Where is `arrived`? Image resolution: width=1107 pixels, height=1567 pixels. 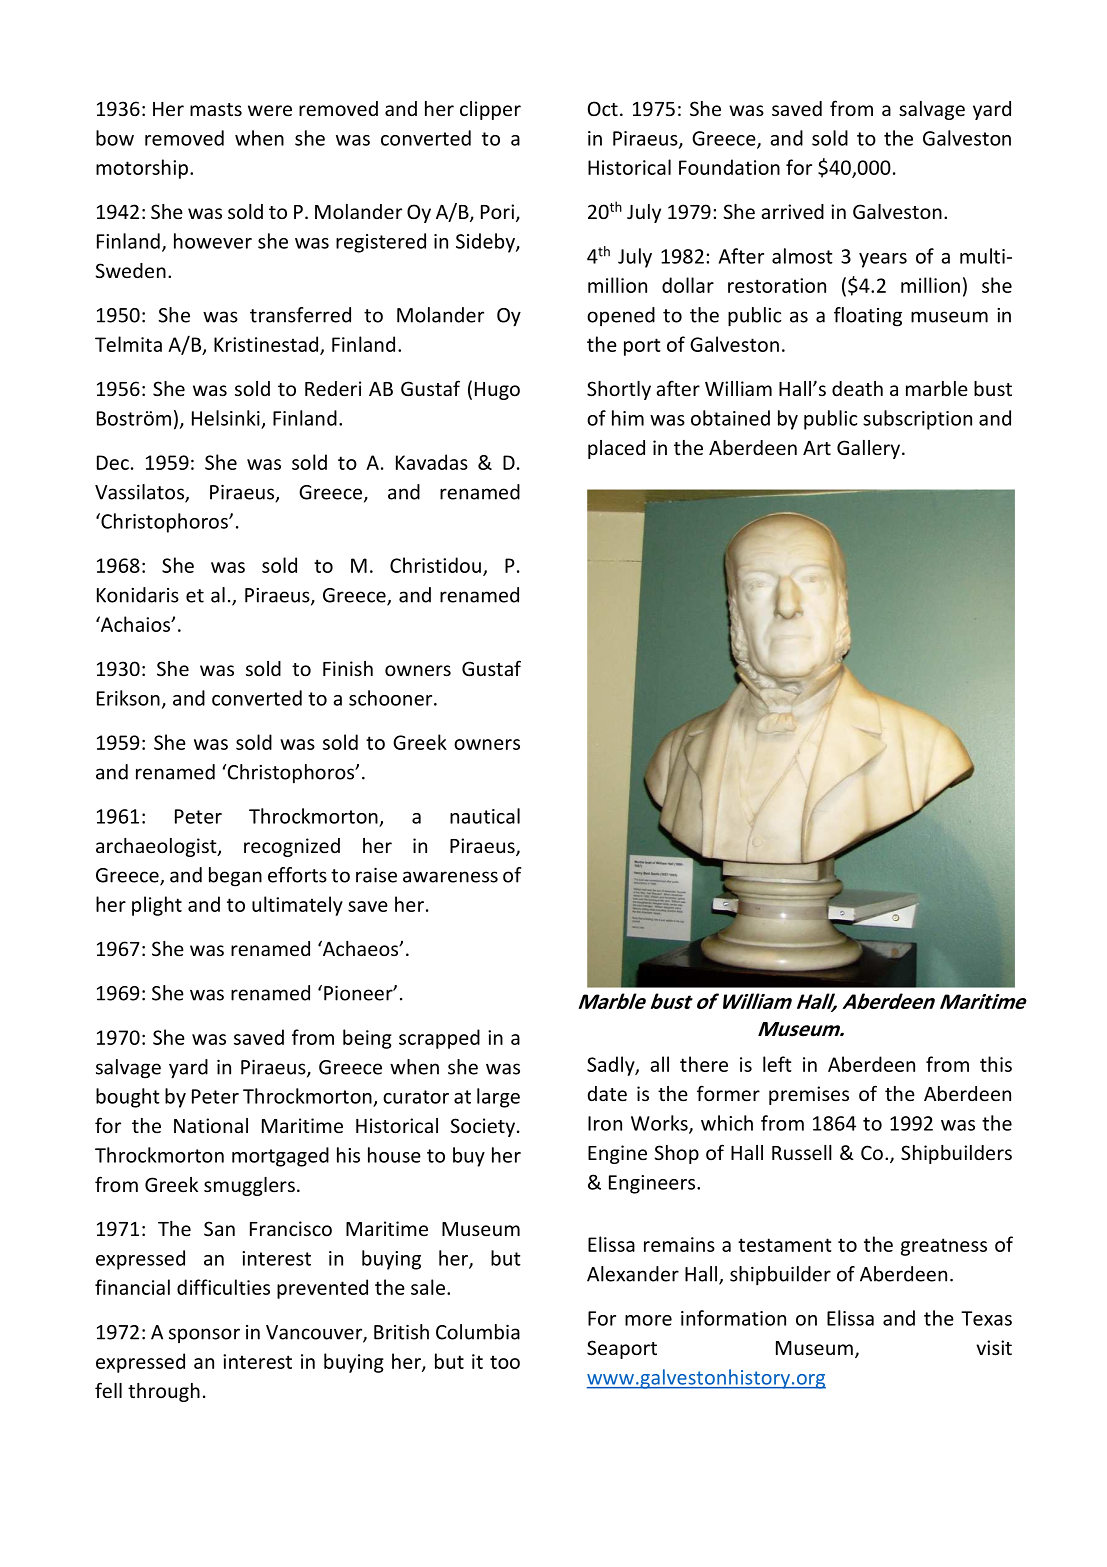
arrived is located at coordinates (793, 211).
